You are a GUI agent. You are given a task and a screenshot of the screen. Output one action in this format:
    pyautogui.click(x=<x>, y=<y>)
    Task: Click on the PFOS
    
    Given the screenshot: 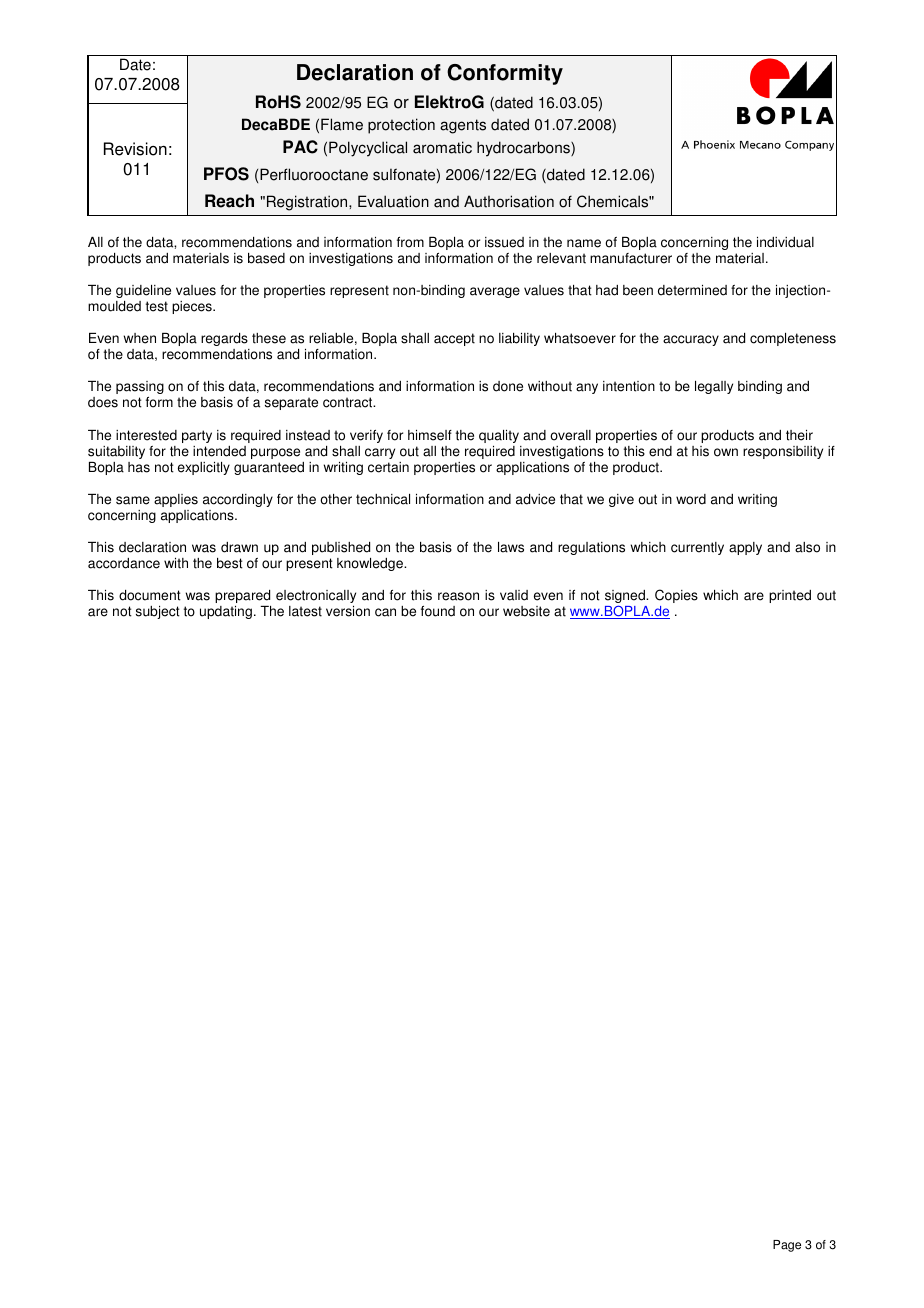 What is the action you would take?
    pyautogui.click(x=226, y=174)
